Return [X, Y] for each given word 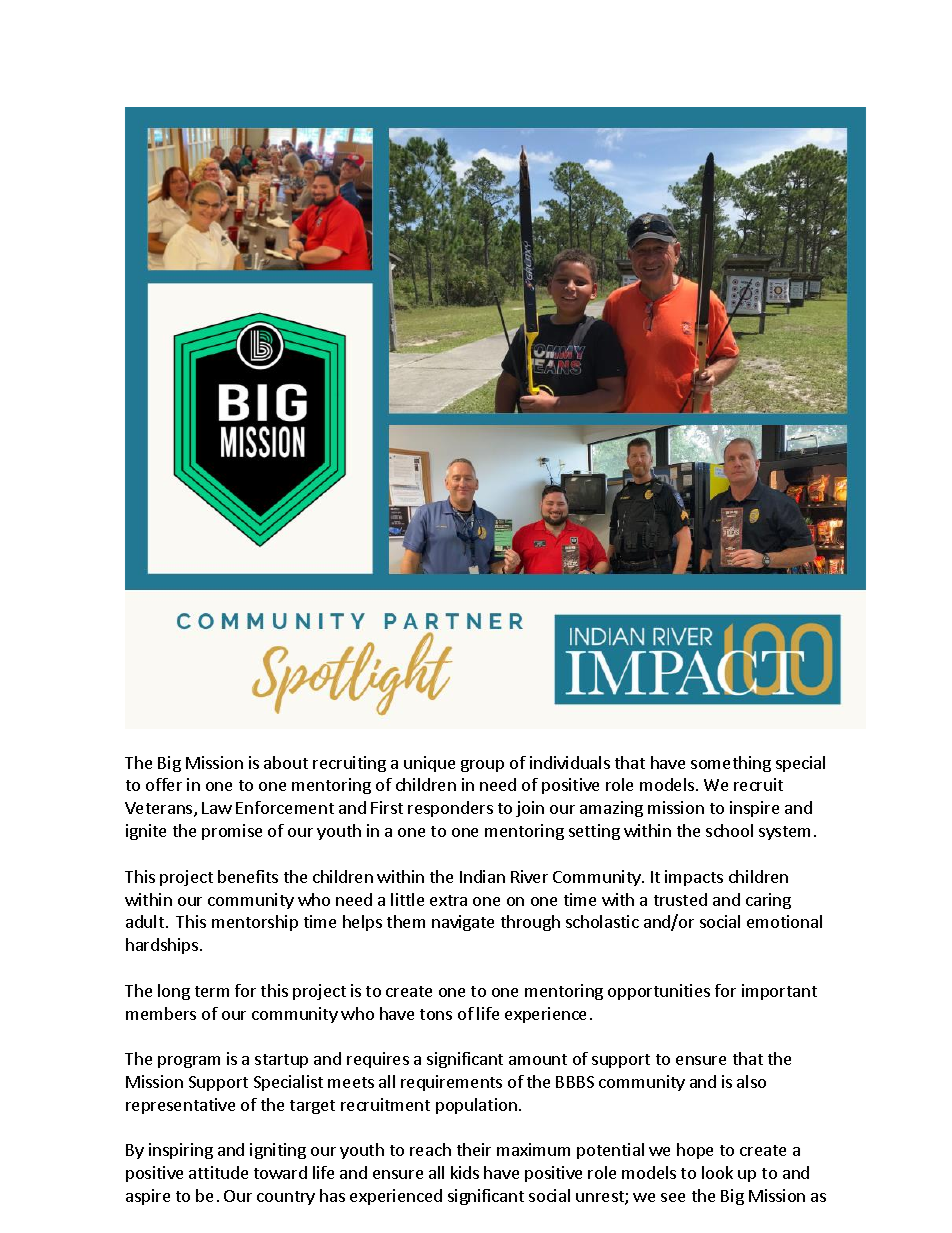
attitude [218, 1172]
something [731, 764]
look [717, 1172]
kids [465, 1172]
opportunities [659, 992]
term [212, 991]
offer [164, 784]
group [482, 766]
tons [436, 1014]
